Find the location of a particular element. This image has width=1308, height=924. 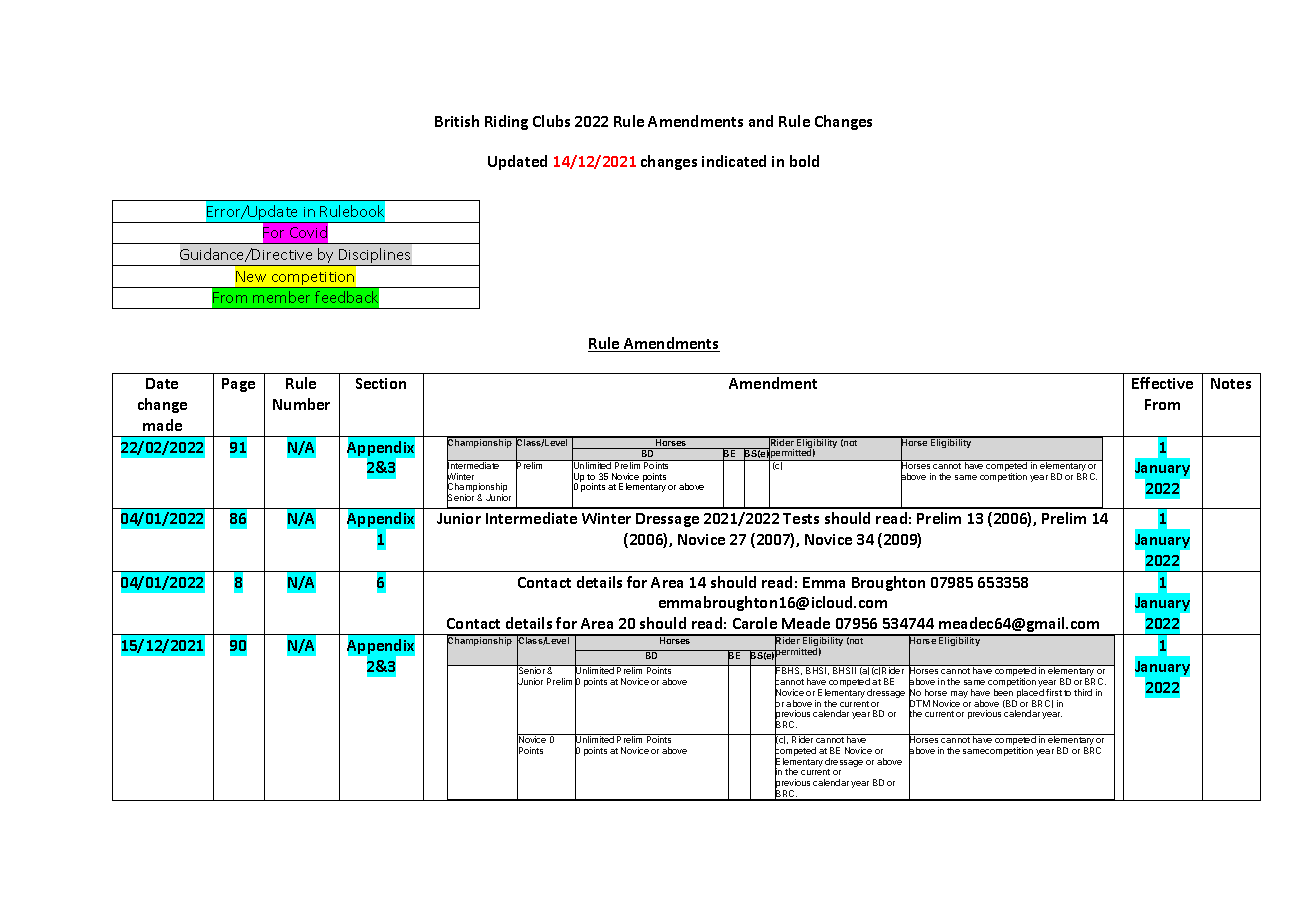

British is located at coordinates (457, 121).
